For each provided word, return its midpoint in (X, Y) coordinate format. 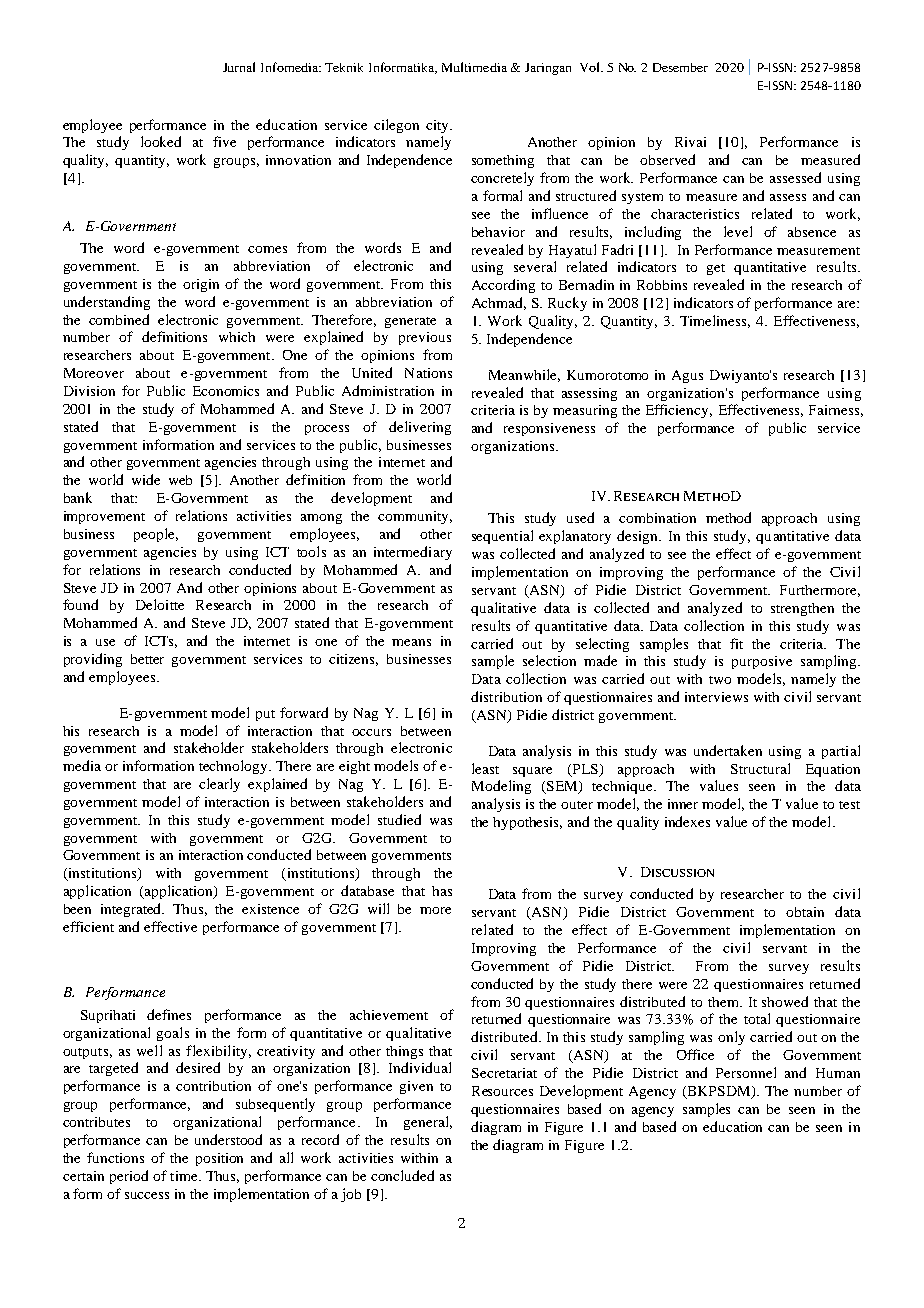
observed (667, 159)
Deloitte (160, 604)
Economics (226, 391)
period (129, 1177)
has (442, 891)
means (411, 642)
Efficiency (679, 411)
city (438, 126)
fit (736, 643)
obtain (805, 912)
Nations (428, 373)
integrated (132, 910)
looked (161, 141)
